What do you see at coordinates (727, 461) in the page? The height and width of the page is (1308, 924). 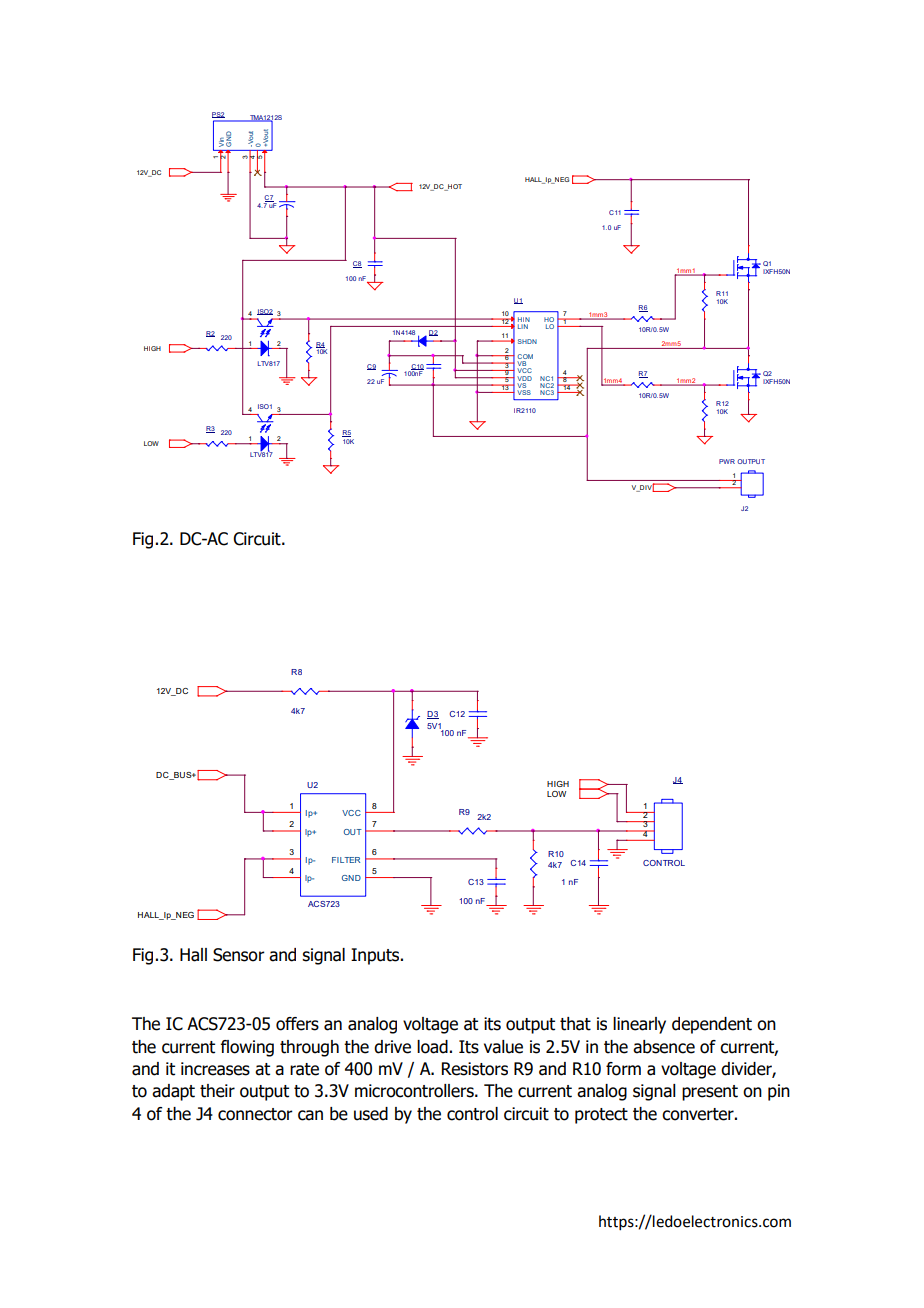 I see `PWR` at bounding box center [727, 461].
